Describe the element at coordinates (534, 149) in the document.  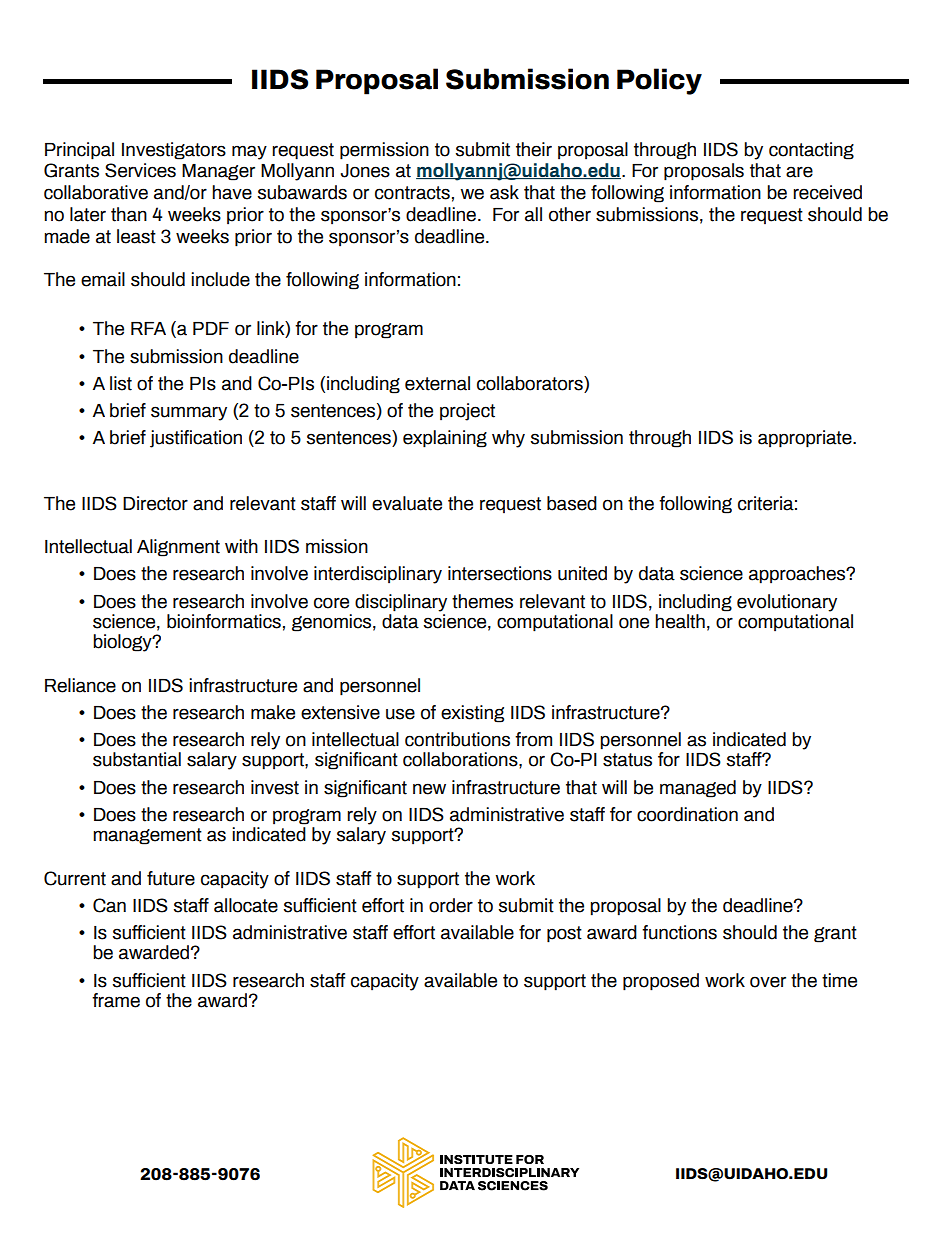
I see `their` at that location.
